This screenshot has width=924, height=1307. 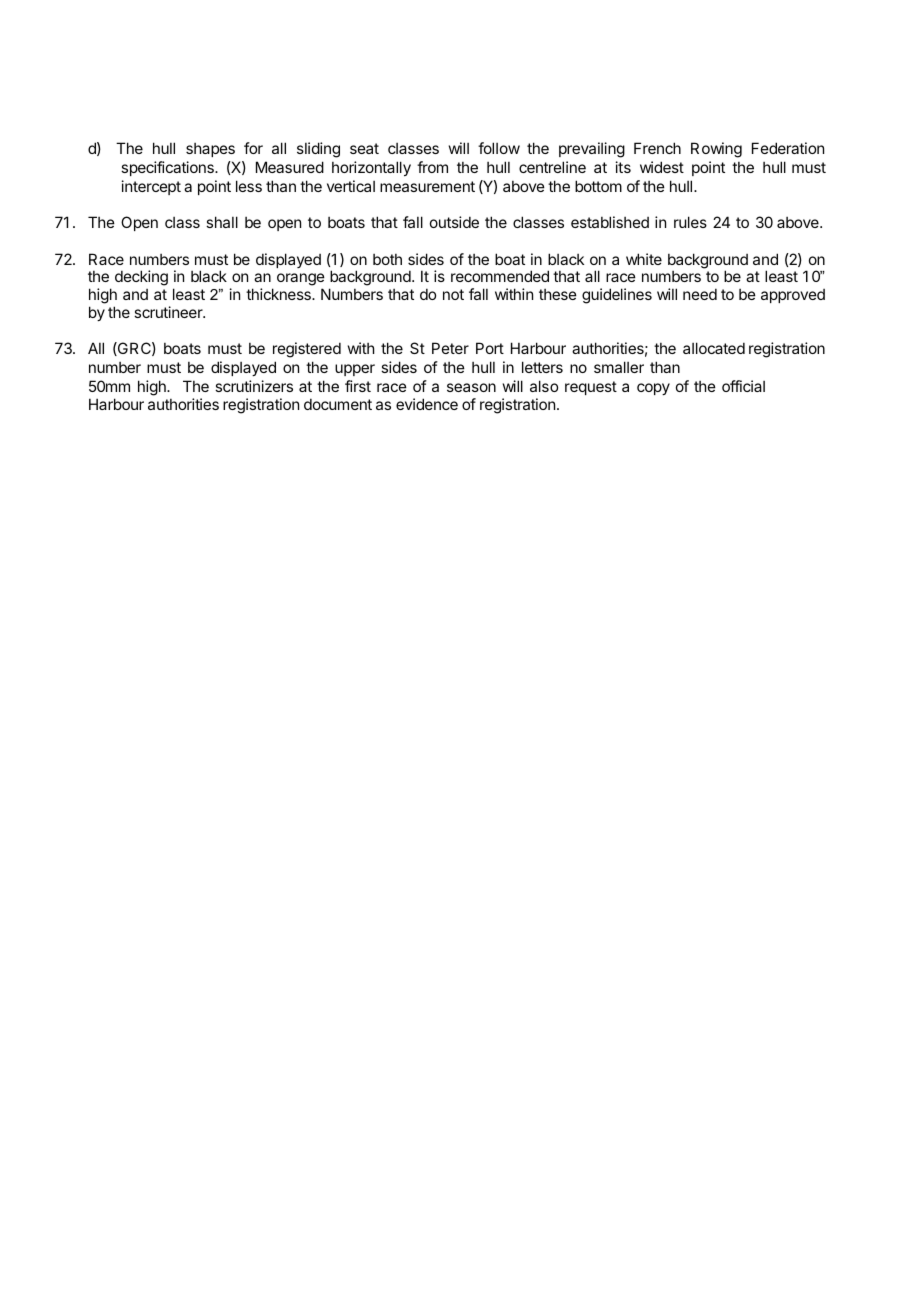 What do you see at coordinates (338, 404) in the screenshot?
I see `document` at bounding box center [338, 404].
